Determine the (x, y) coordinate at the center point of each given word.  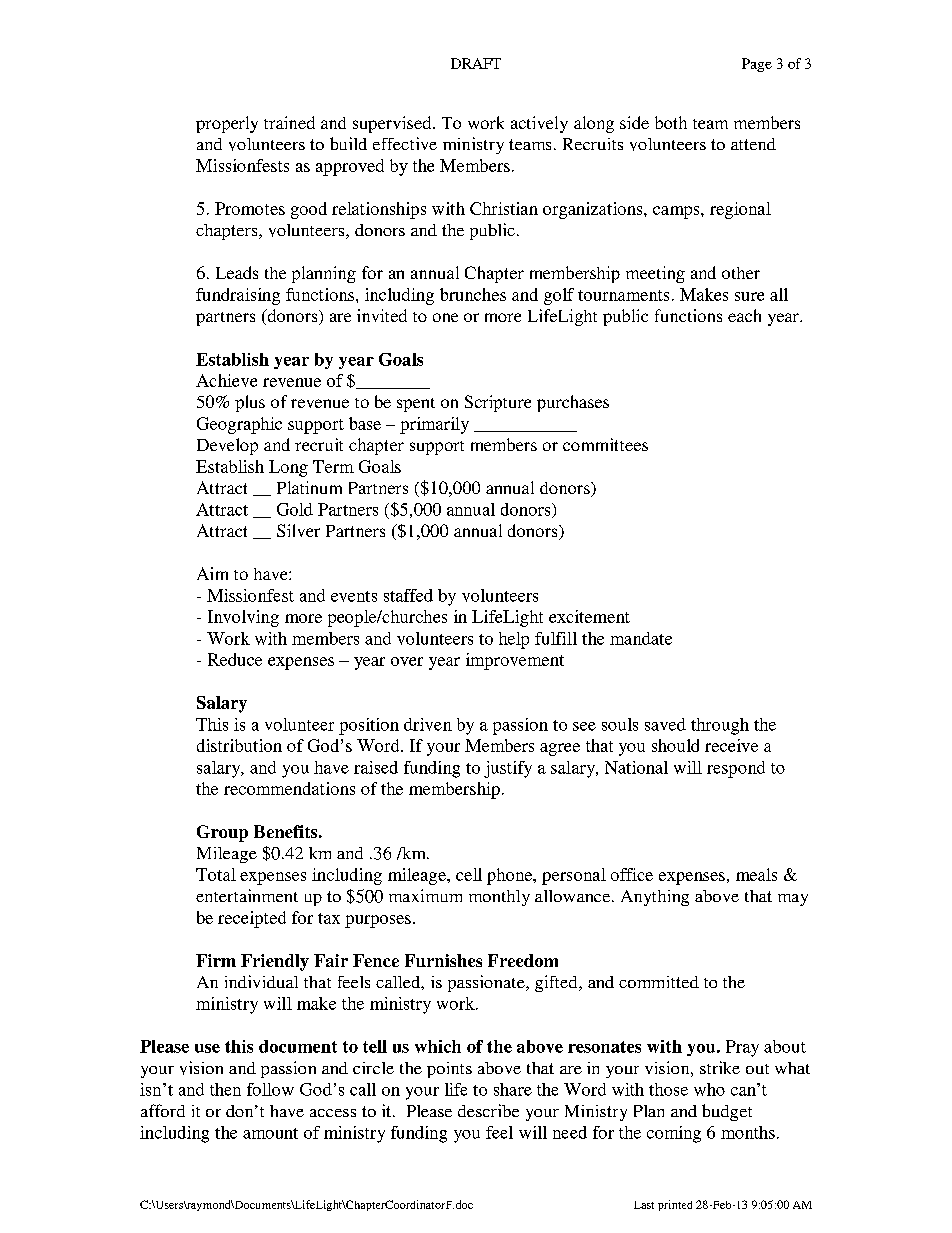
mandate (641, 638)
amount (270, 1133)
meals (756, 874)
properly (227, 124)
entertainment (247, 895)
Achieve (226, 380)
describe (488, 1110)
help (514, 640)
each (744, 315)
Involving (243, 618)
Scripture (498, 403)
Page (757, 65)
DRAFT (476, 63)
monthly (499, 898)
